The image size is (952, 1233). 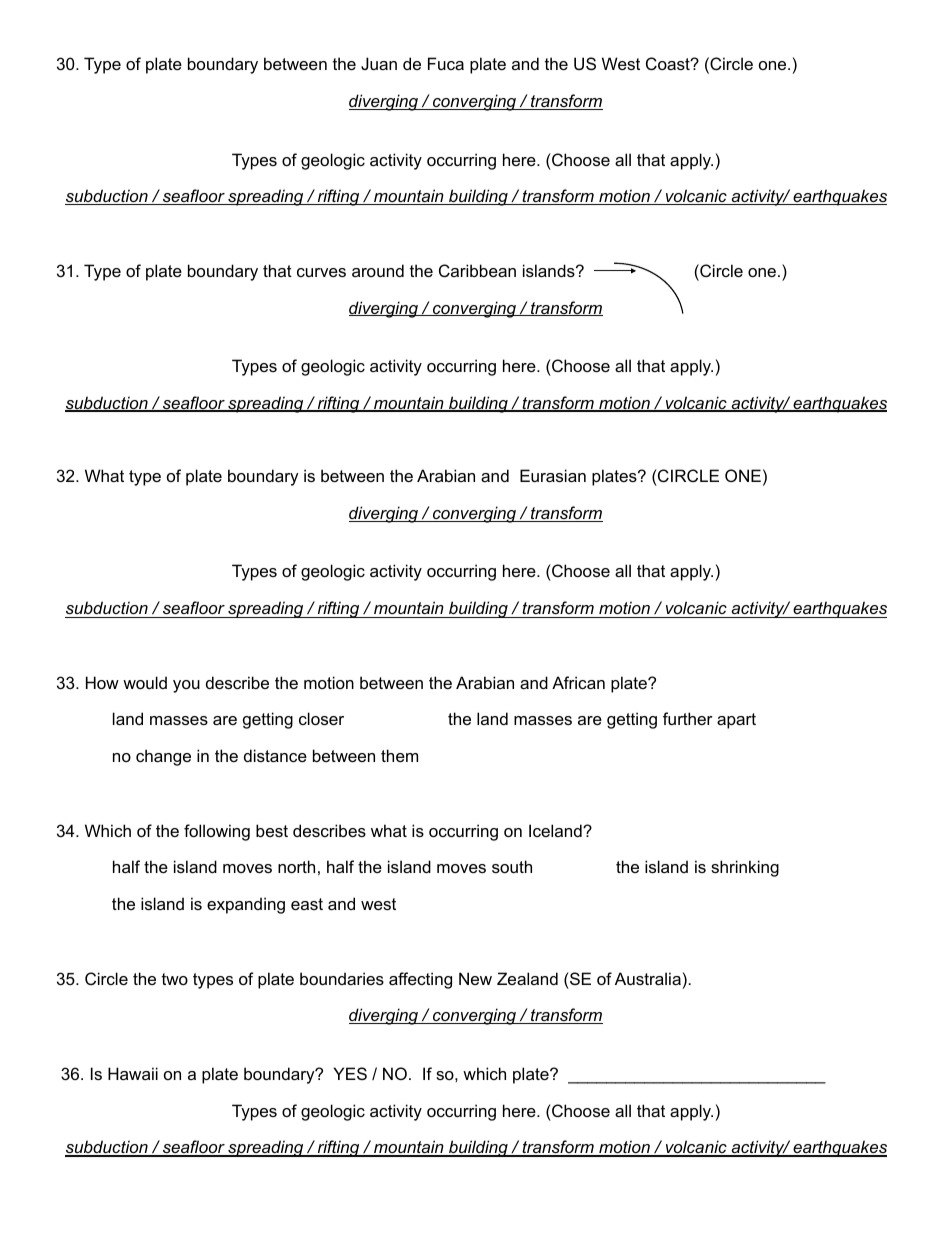 I want to click on change, so click(x=163, y=757).
